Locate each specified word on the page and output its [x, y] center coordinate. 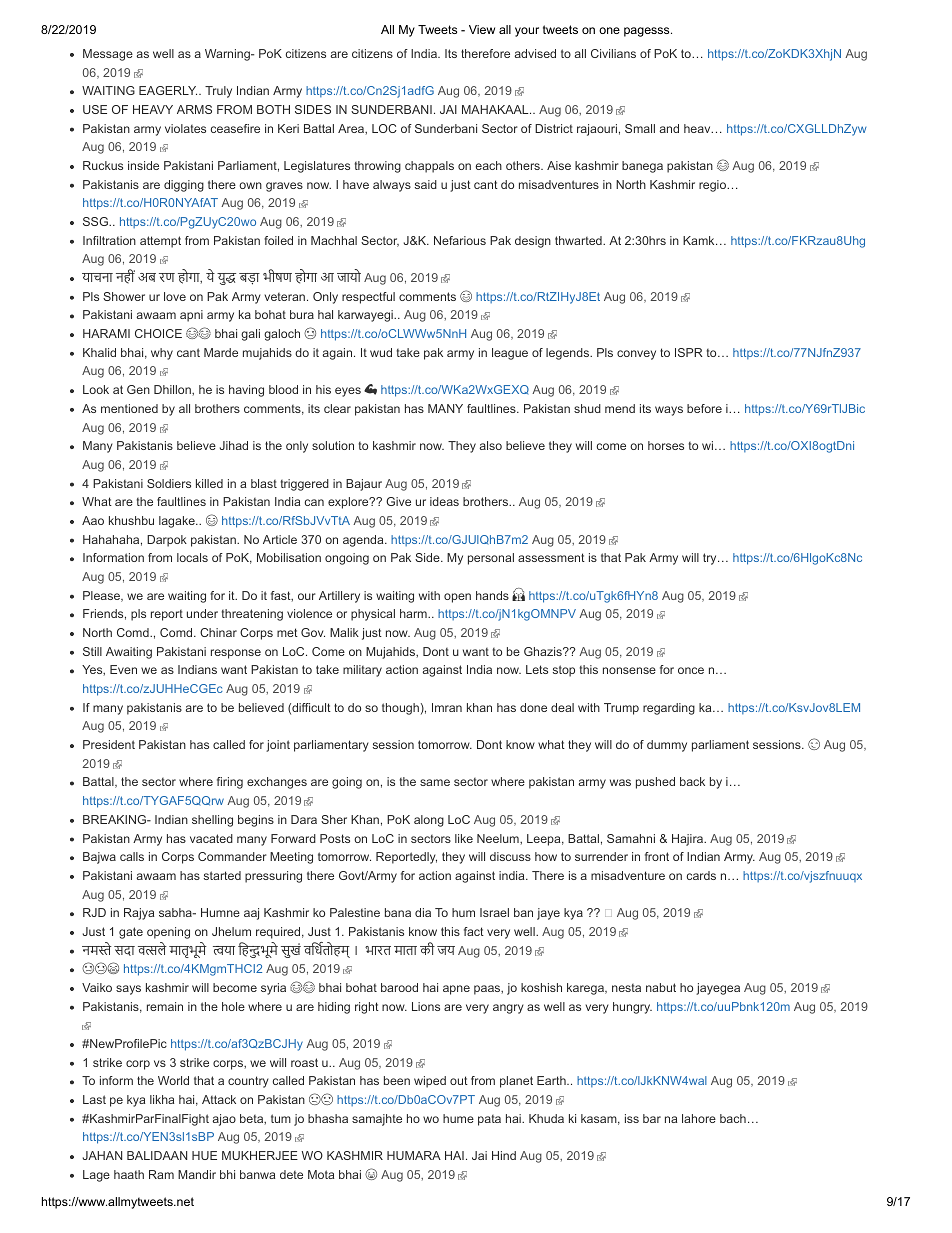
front [657, 856]
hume [458, 1118]
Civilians [613, 53]
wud [381, 352]
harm [414, 613]
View [482, 29]
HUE [204, 1155]
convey [636, 355]
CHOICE [158, 333]
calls [132, 856]
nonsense [629, 670]
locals [192, 557]
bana [398, 912]
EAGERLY [168, 90]
